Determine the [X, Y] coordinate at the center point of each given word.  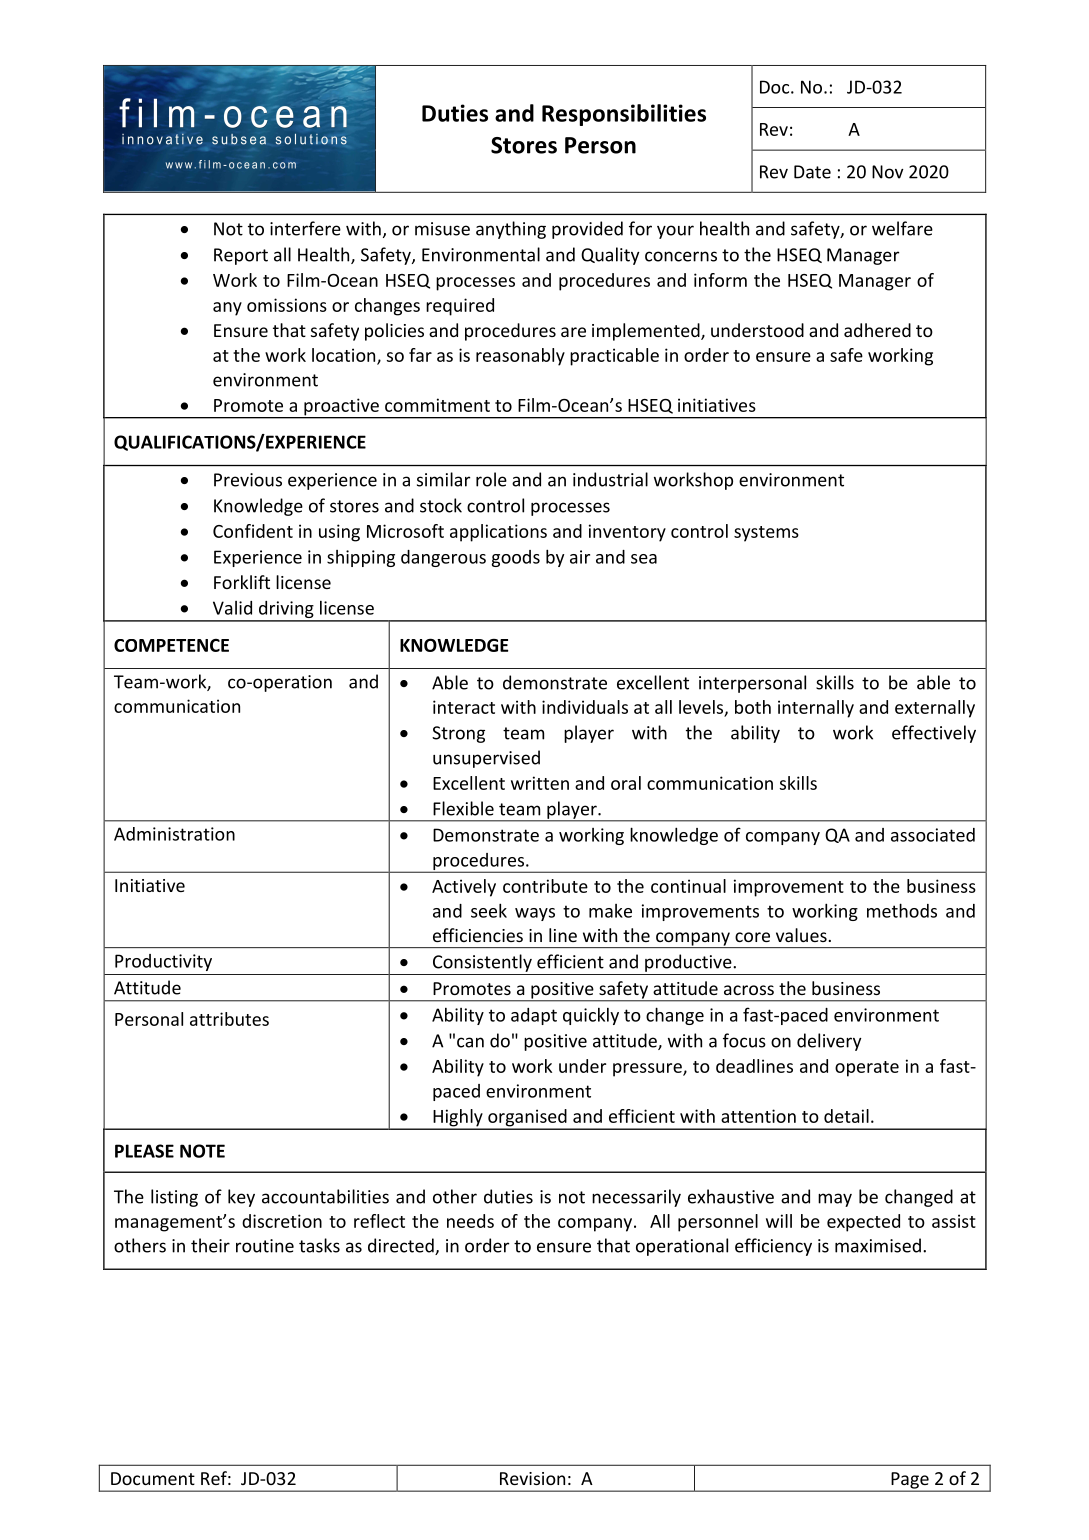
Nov [888, 172]
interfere [305, 228]
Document [153, 1478]
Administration [174, 834]
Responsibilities [624, 115]
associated [933, 835]
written [540, 783]
